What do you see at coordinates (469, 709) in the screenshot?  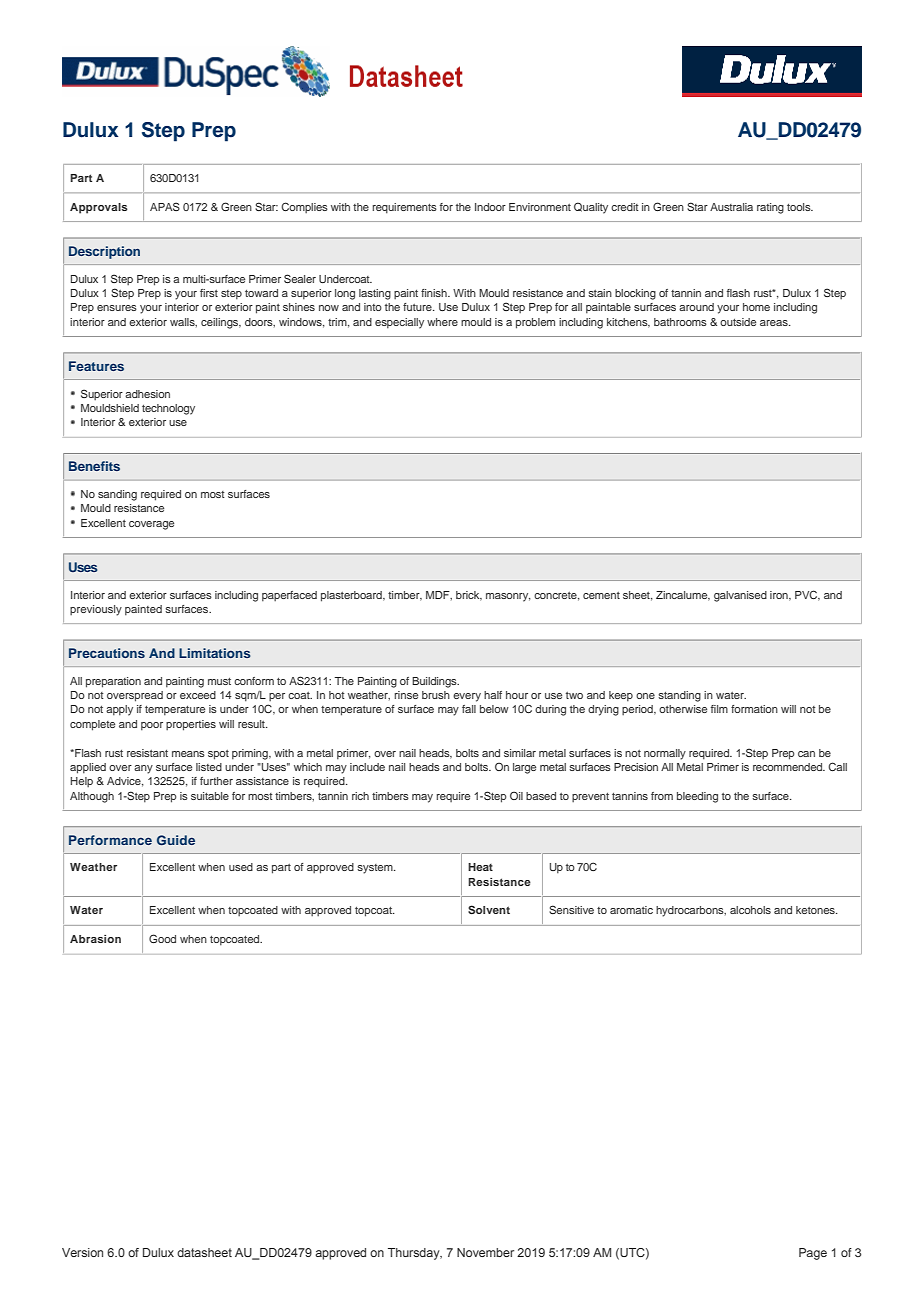 I see `fall` at bounding box center [469, 709].
